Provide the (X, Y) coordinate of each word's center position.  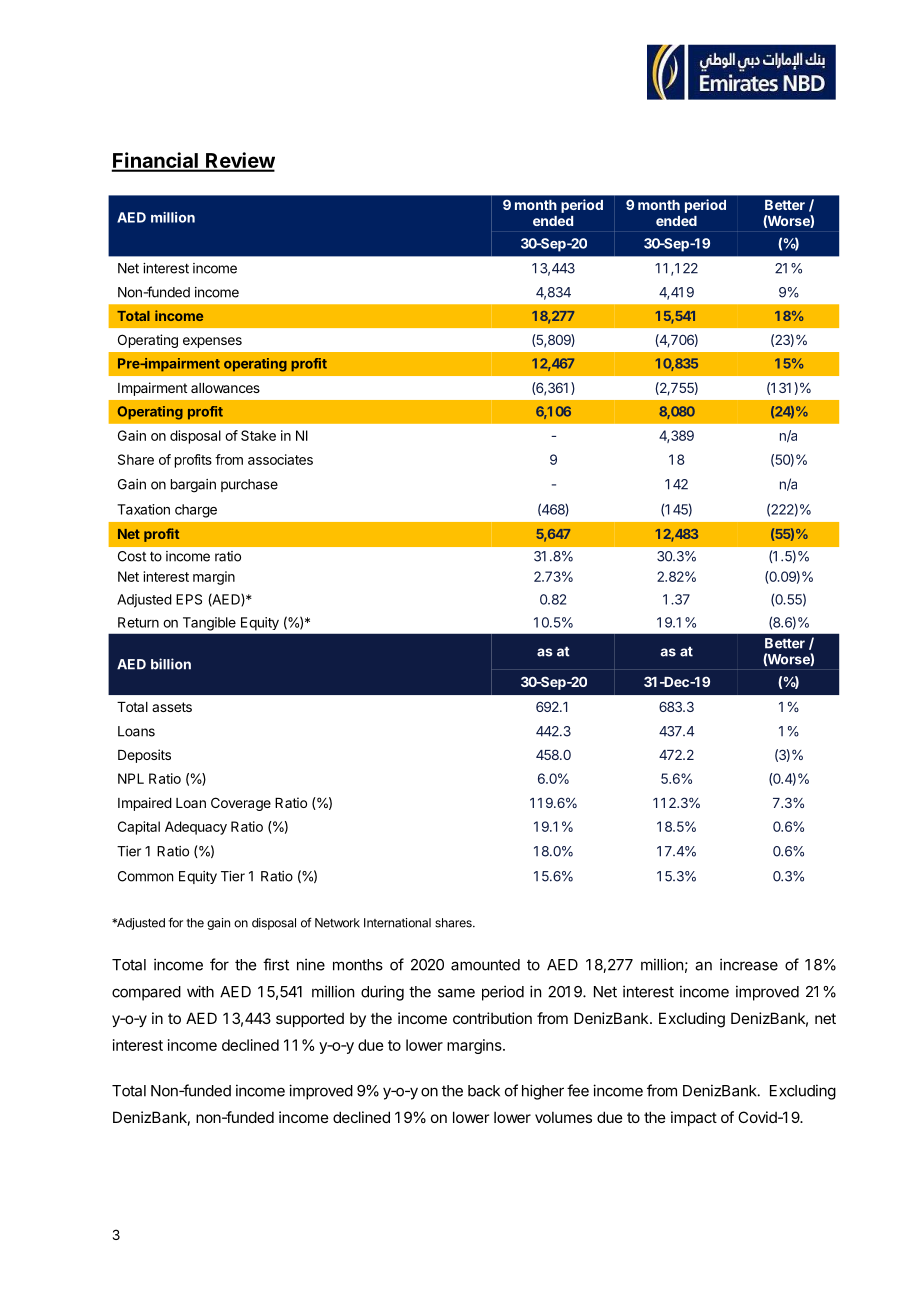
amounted (485, 965)
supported (310, 1020)
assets (172, 707)
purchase (249, 485)
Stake (258, 435)
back (484, 1091)
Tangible (209, 624)
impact (694, 1118)
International (397, 923)
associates (280, 459)
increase (749, 964)
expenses (212, 342)
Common (145, 876)
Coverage (241, 804)
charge (196, 511)
